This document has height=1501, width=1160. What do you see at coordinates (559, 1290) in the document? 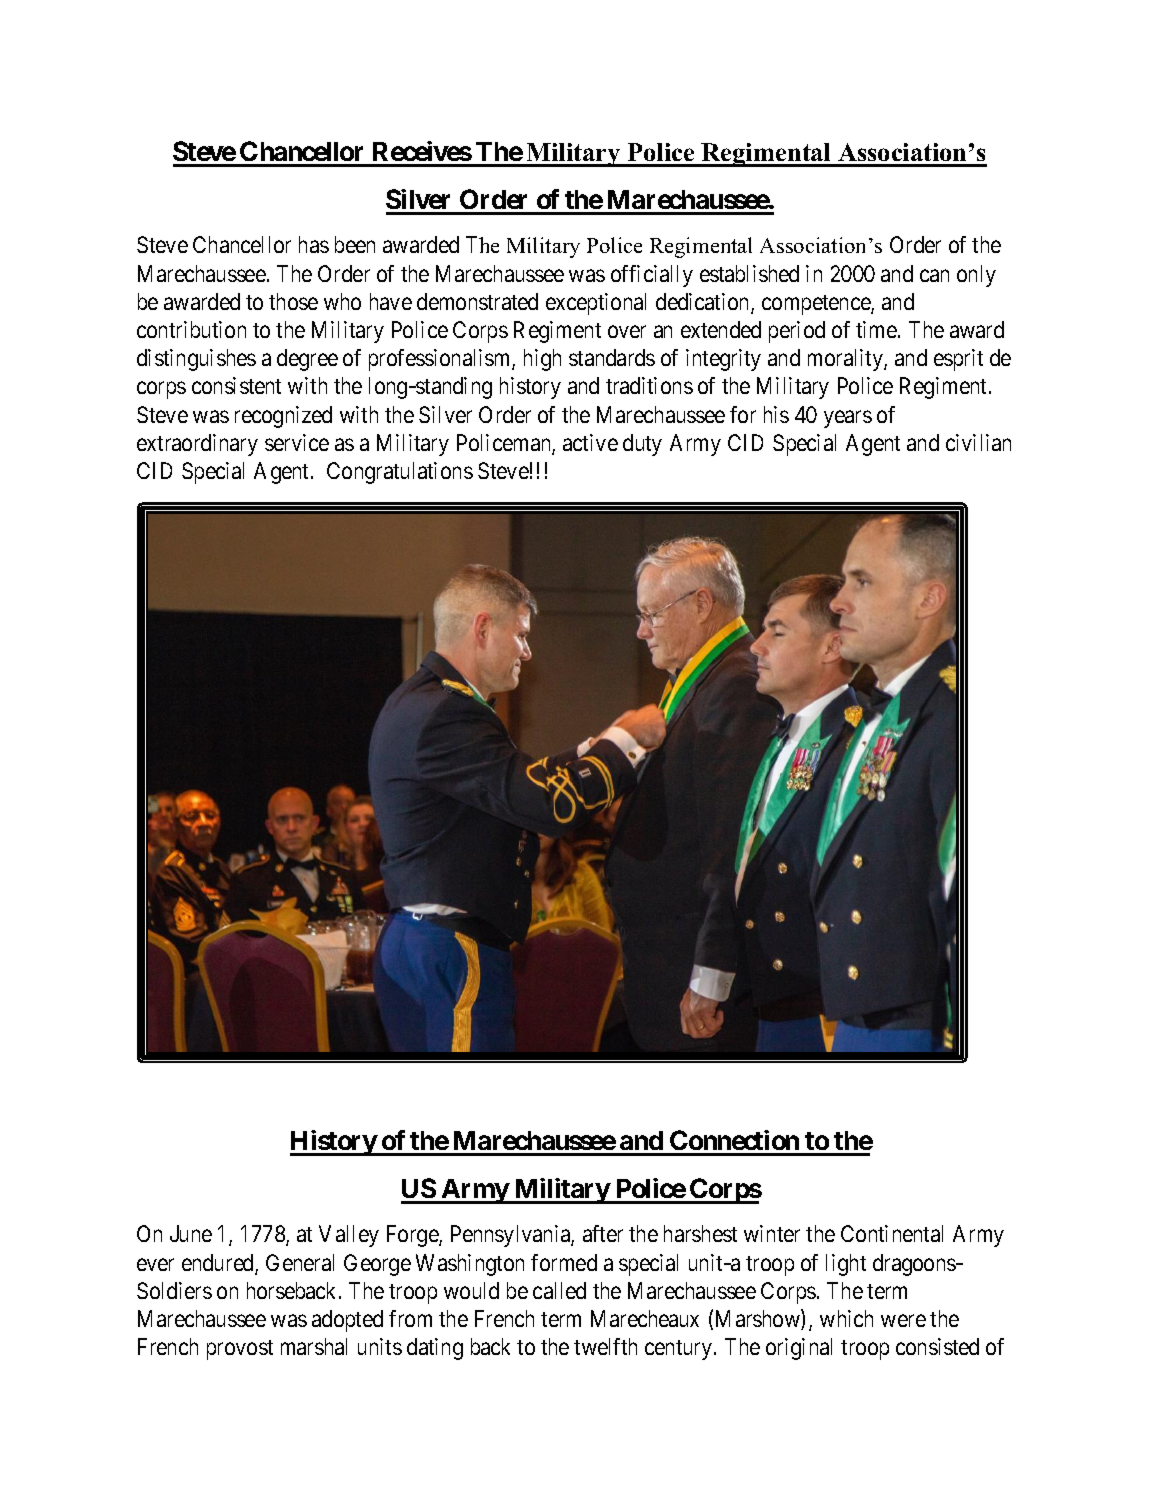
I see `called` at bounding box center [559, 1290].
